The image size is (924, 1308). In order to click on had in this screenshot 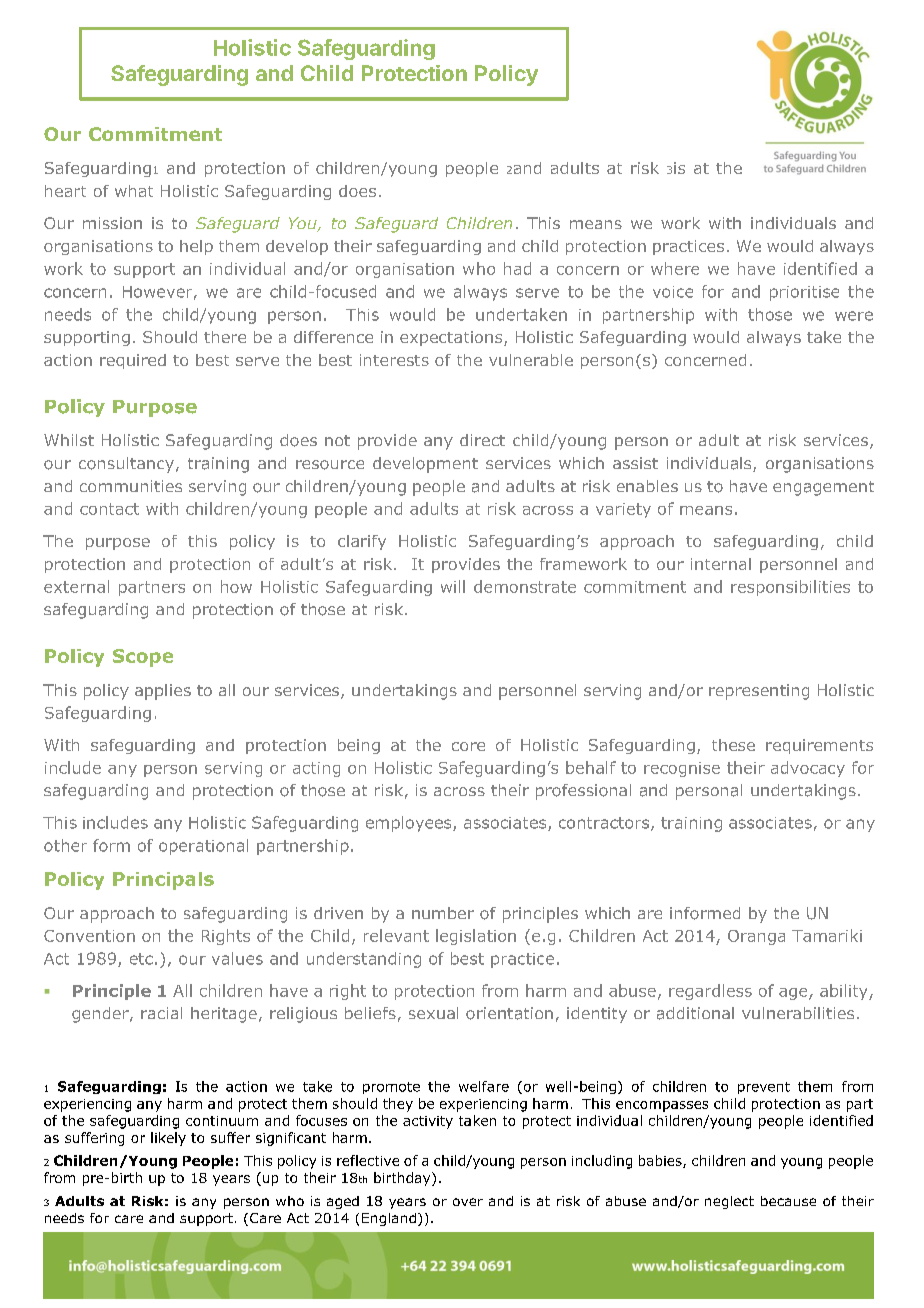, I will do `click(517, 268)`.
